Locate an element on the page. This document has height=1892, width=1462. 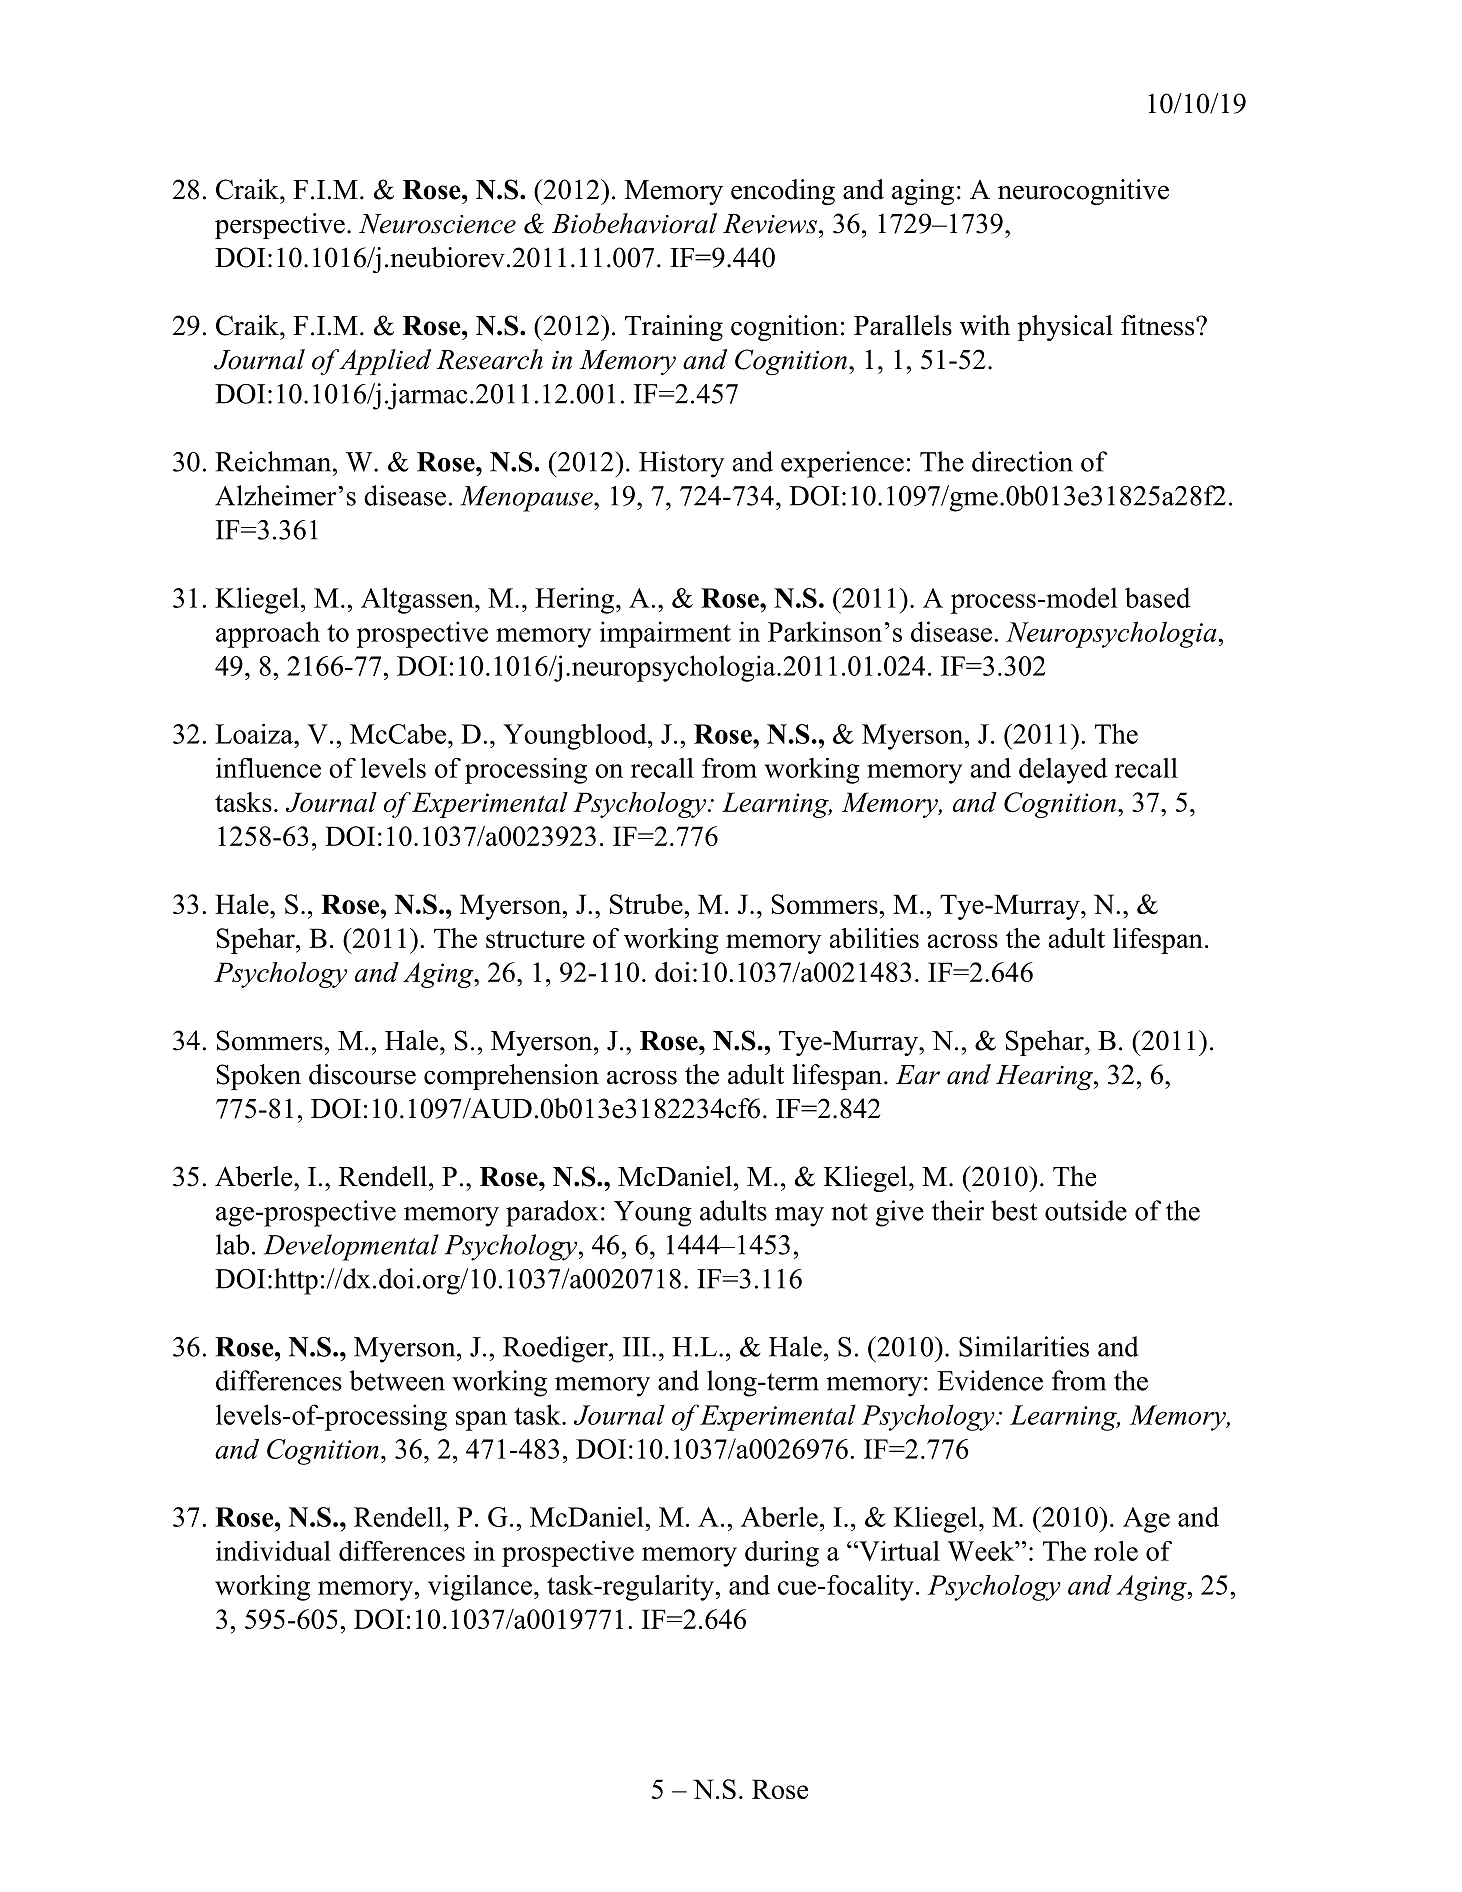
direction is located at coordinates (1022, 461).
